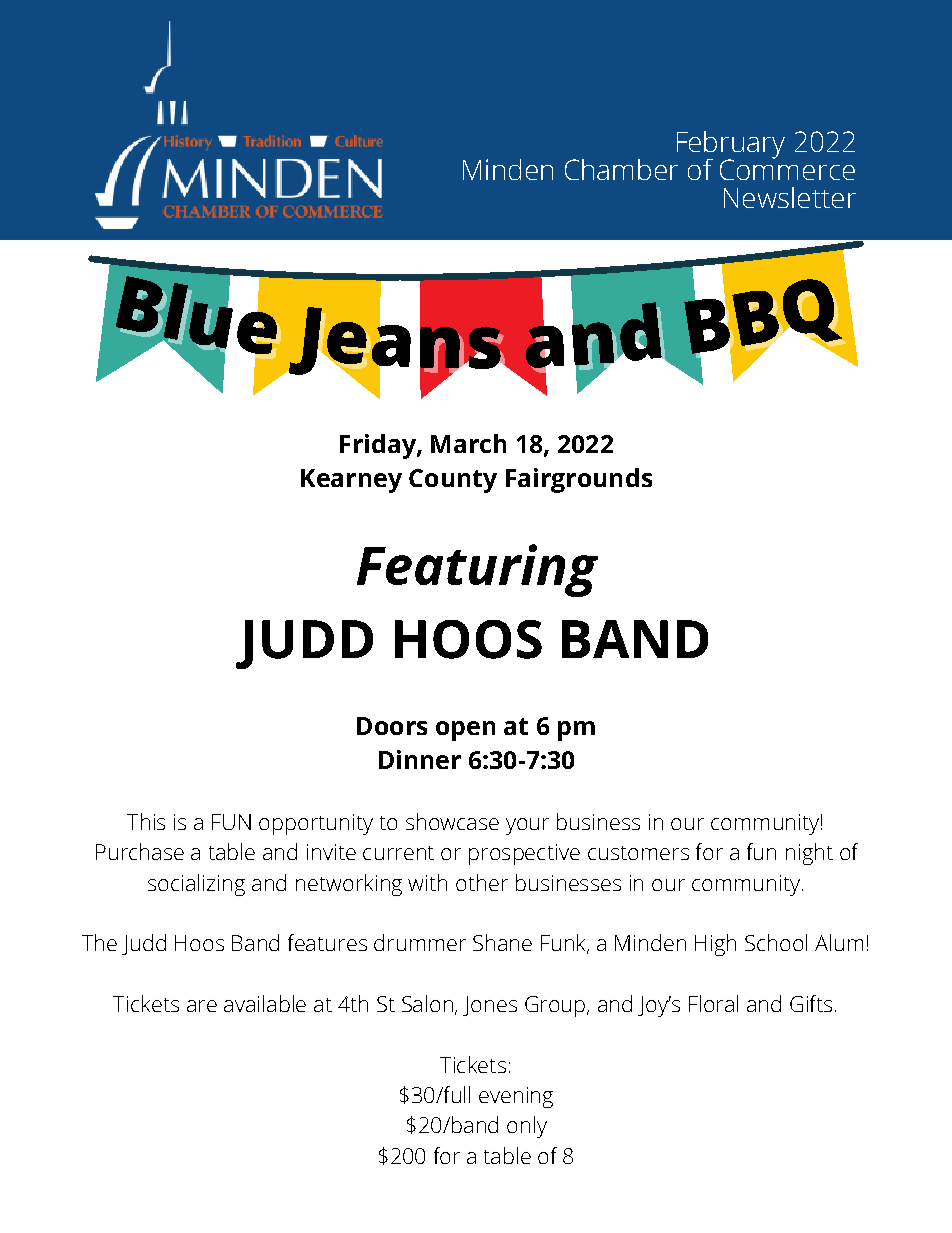  I want to click on are, so click(202, 1006).
